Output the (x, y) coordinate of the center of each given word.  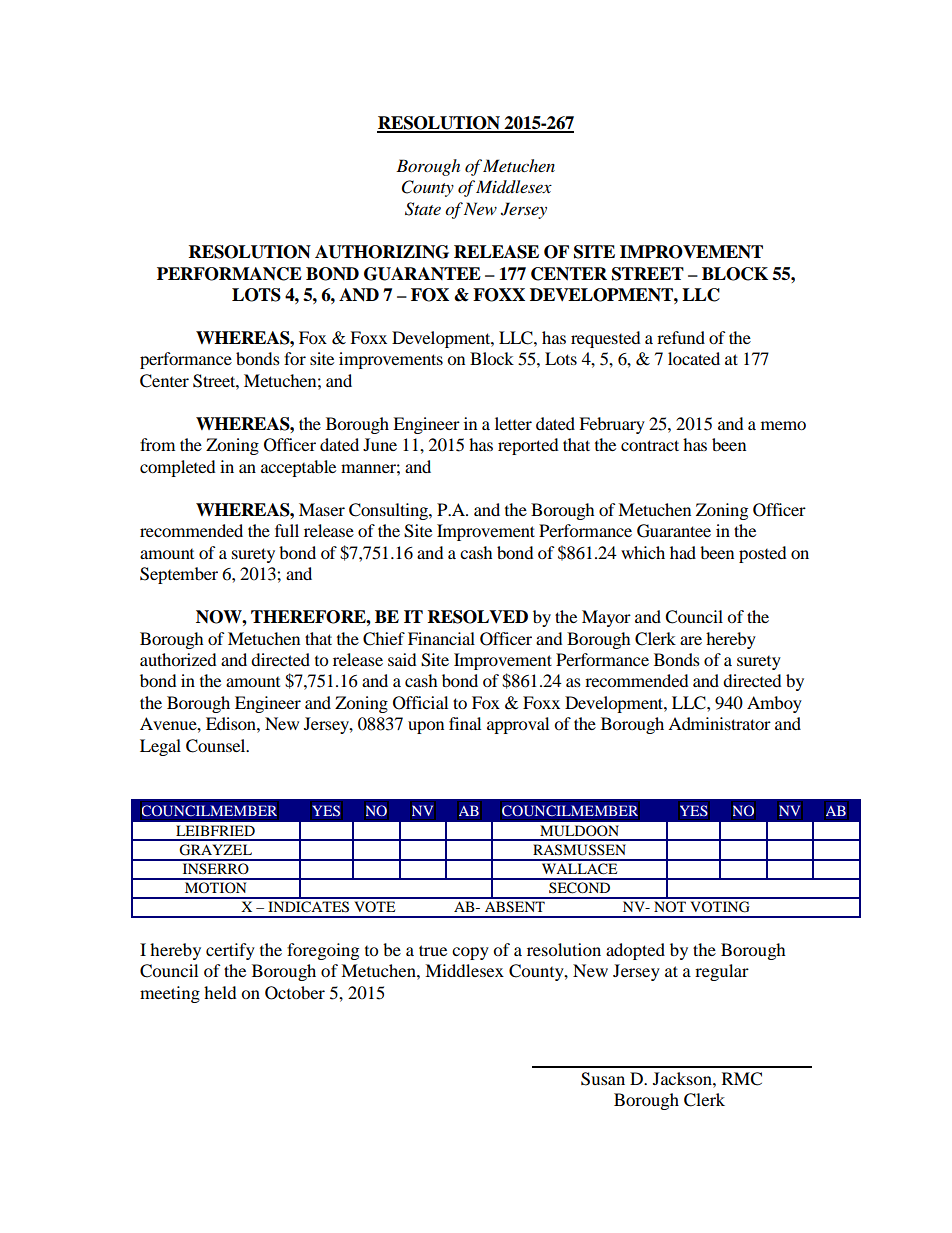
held (220, 992)
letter (513, 423)
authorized (178, 659)
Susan (603, 1079)
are (691, 640)
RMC (742, 1079)
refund (681, 337)
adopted (635, 951)
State (423, 209)
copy (470, 953)
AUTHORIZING (382, 252)
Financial (441, 638)
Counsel (217, 746)
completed (178, 468)
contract (650, 445)
